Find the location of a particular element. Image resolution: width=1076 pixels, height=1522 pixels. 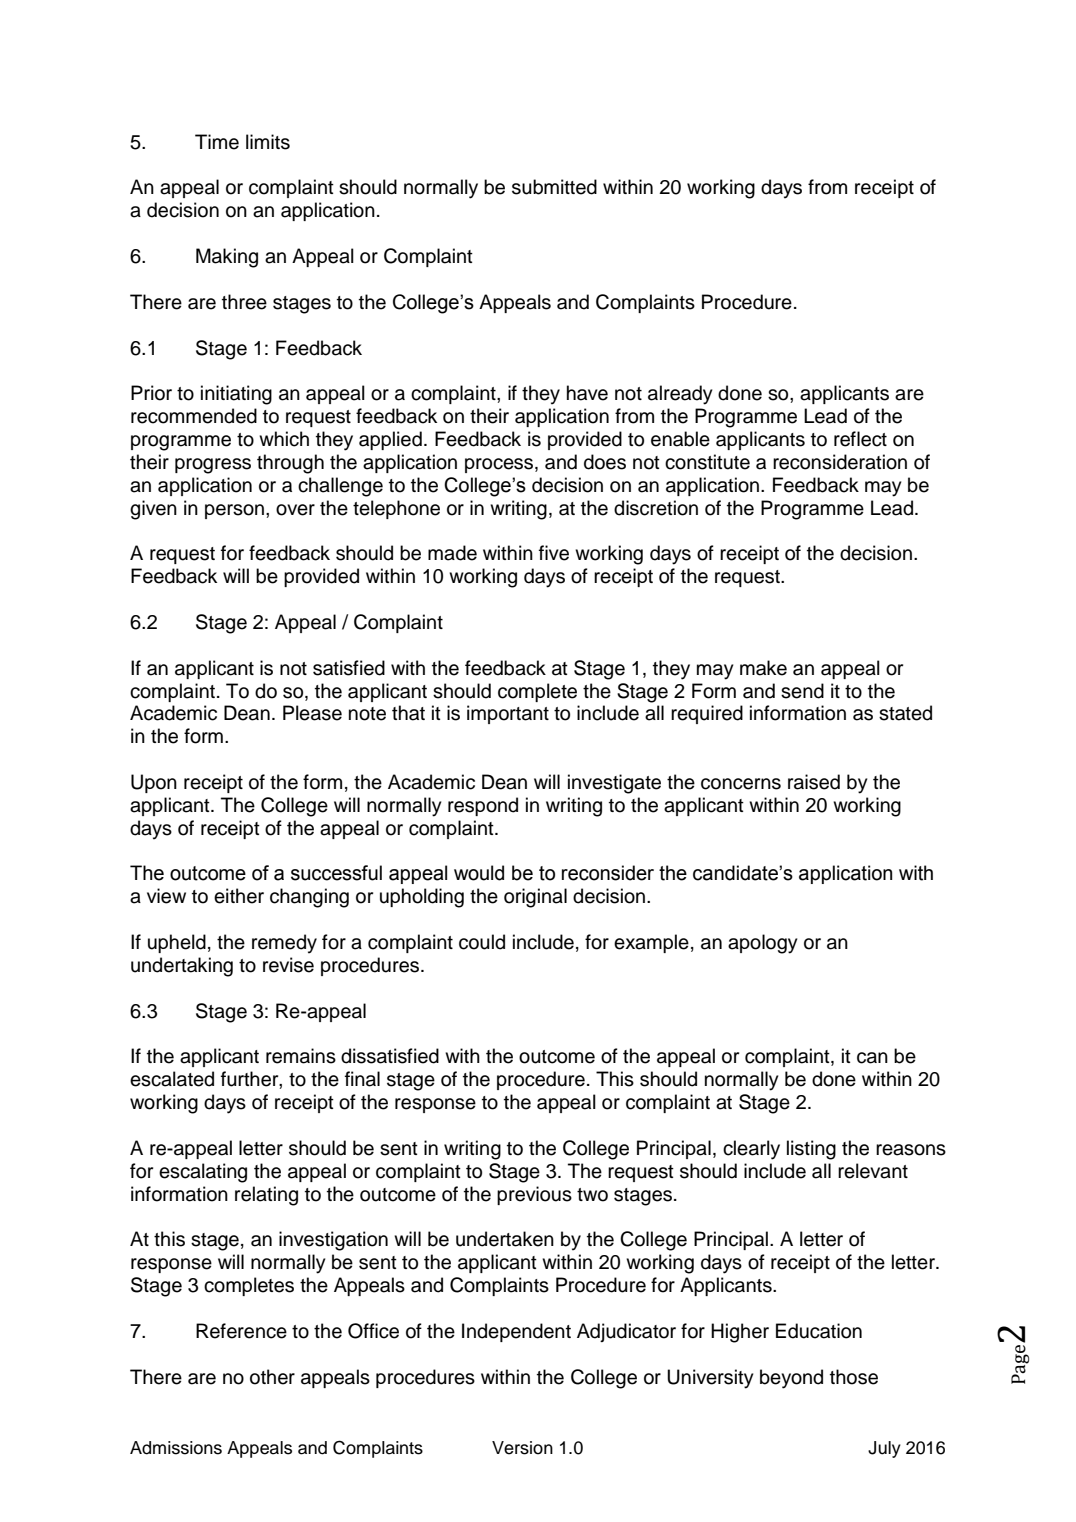

Version is located at coordinates (522, 1448).
